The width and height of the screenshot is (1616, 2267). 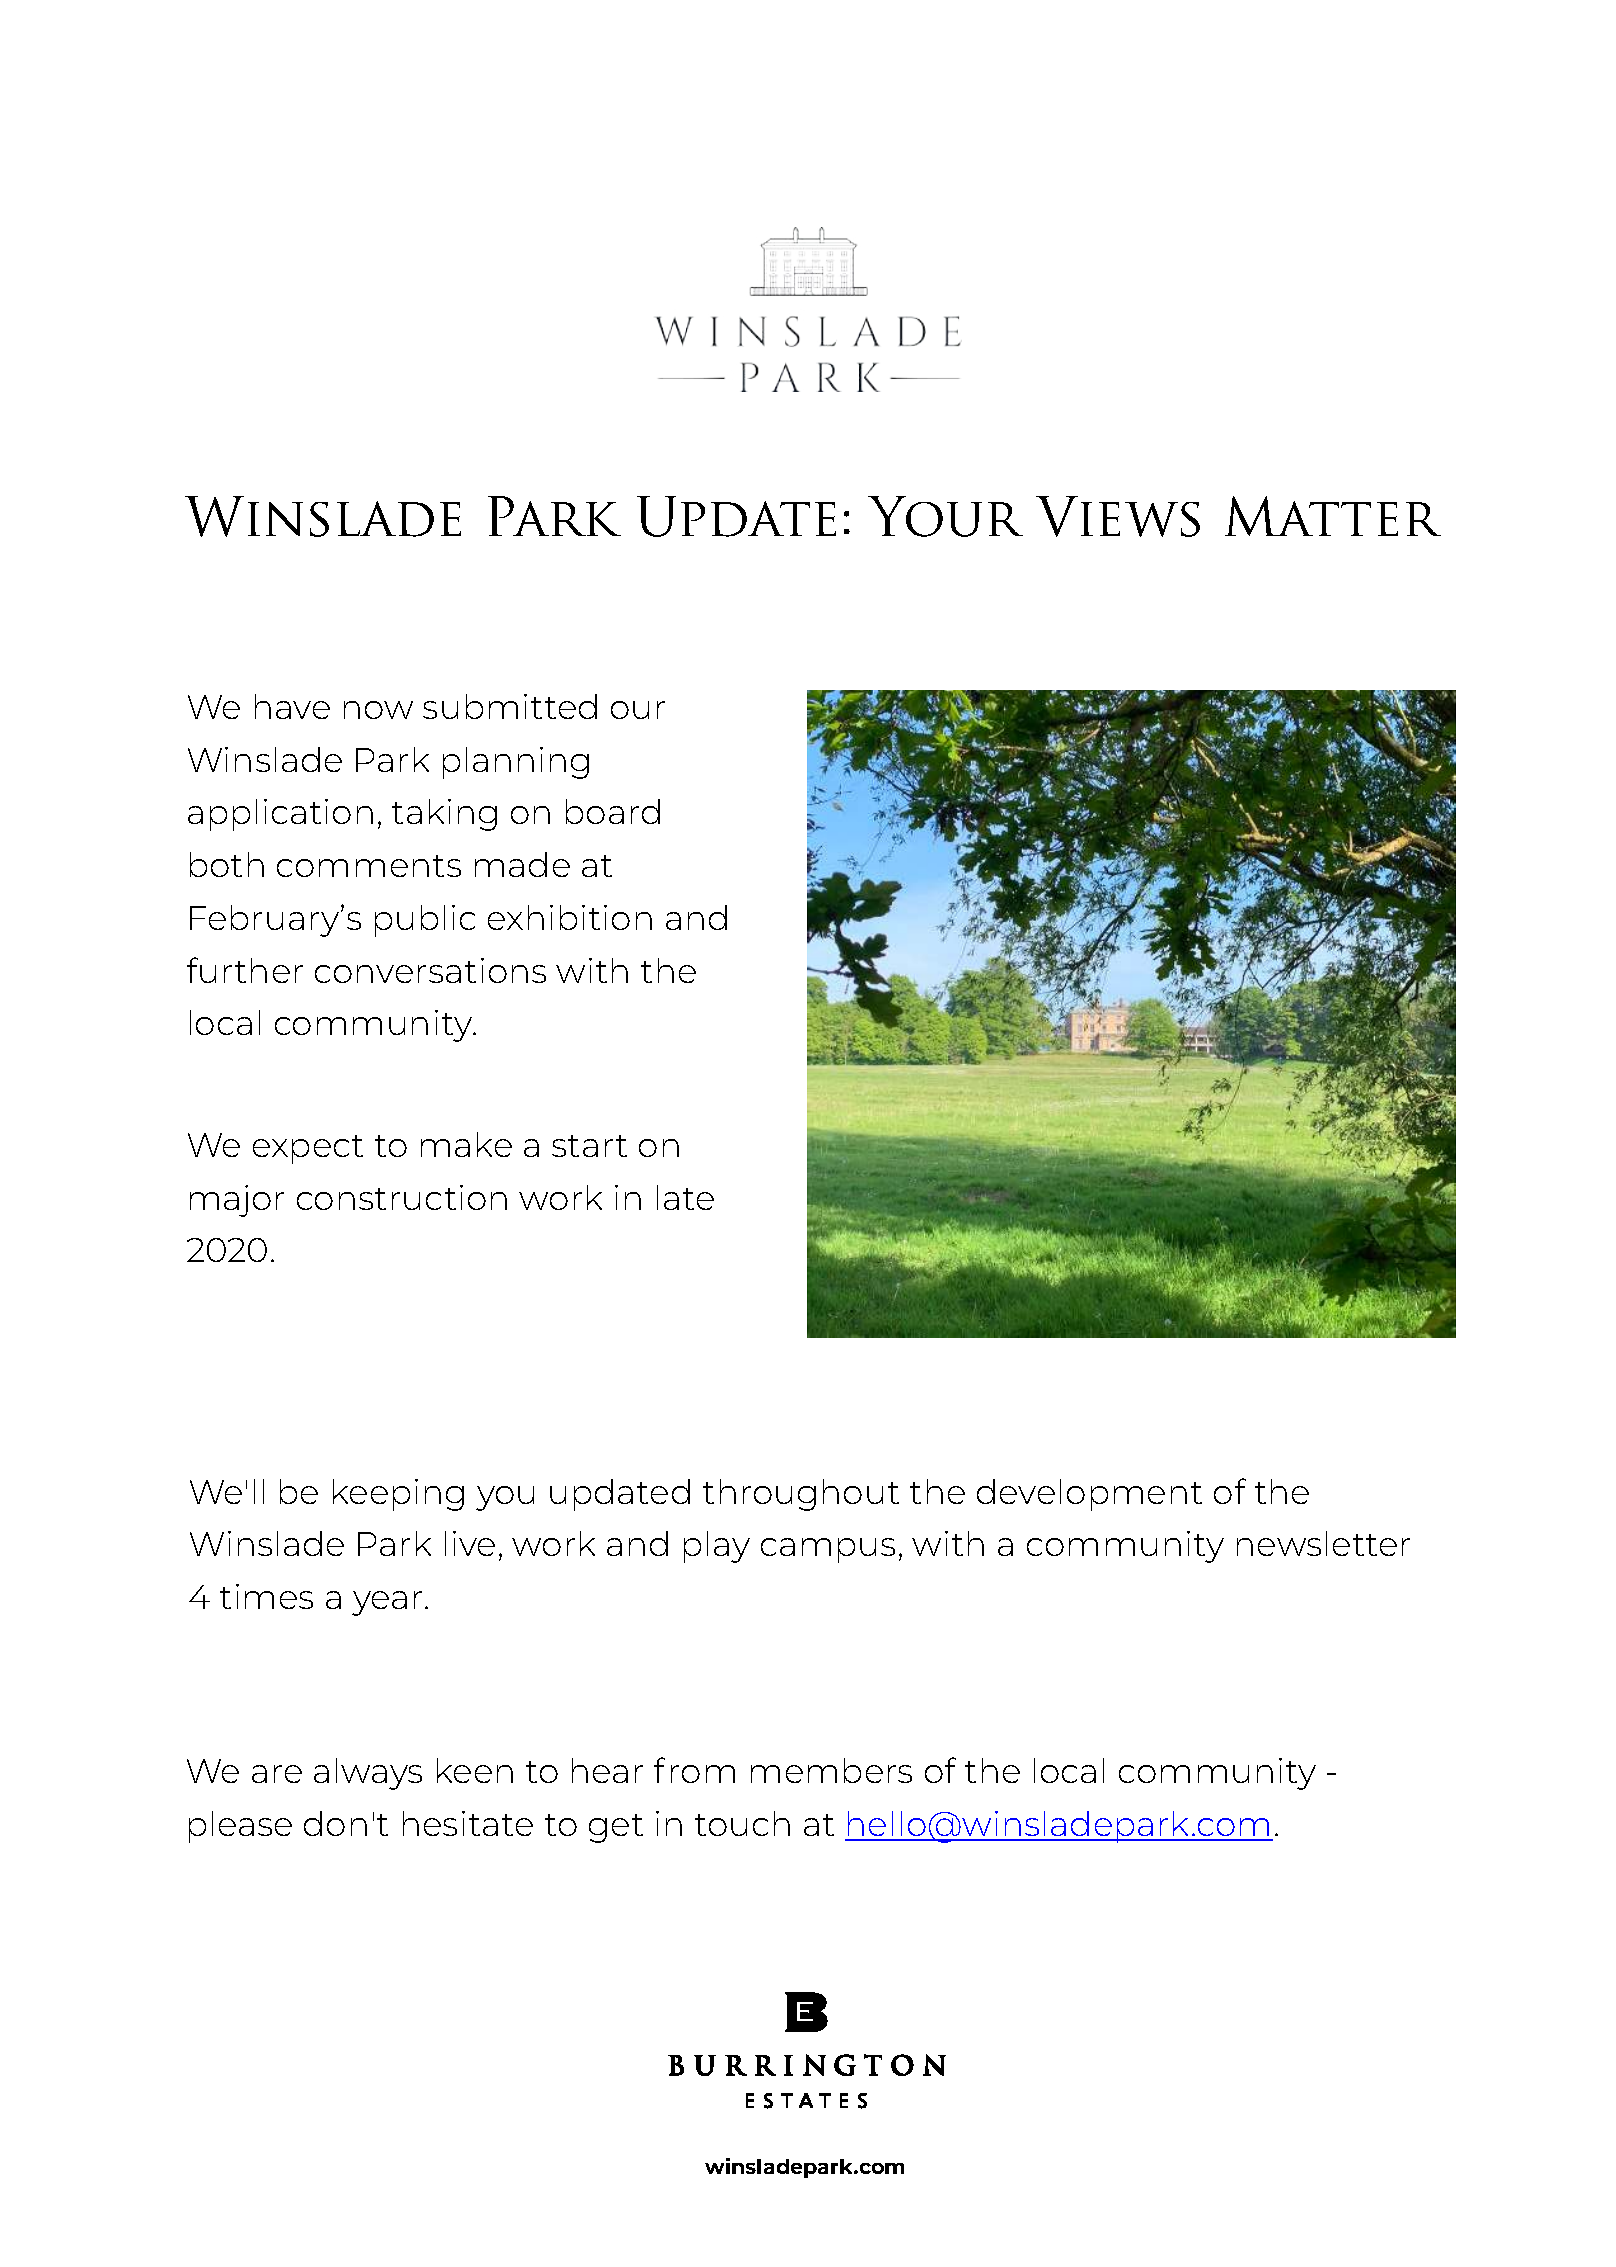 I want to click on development, so click(x=1089, y=1495).
